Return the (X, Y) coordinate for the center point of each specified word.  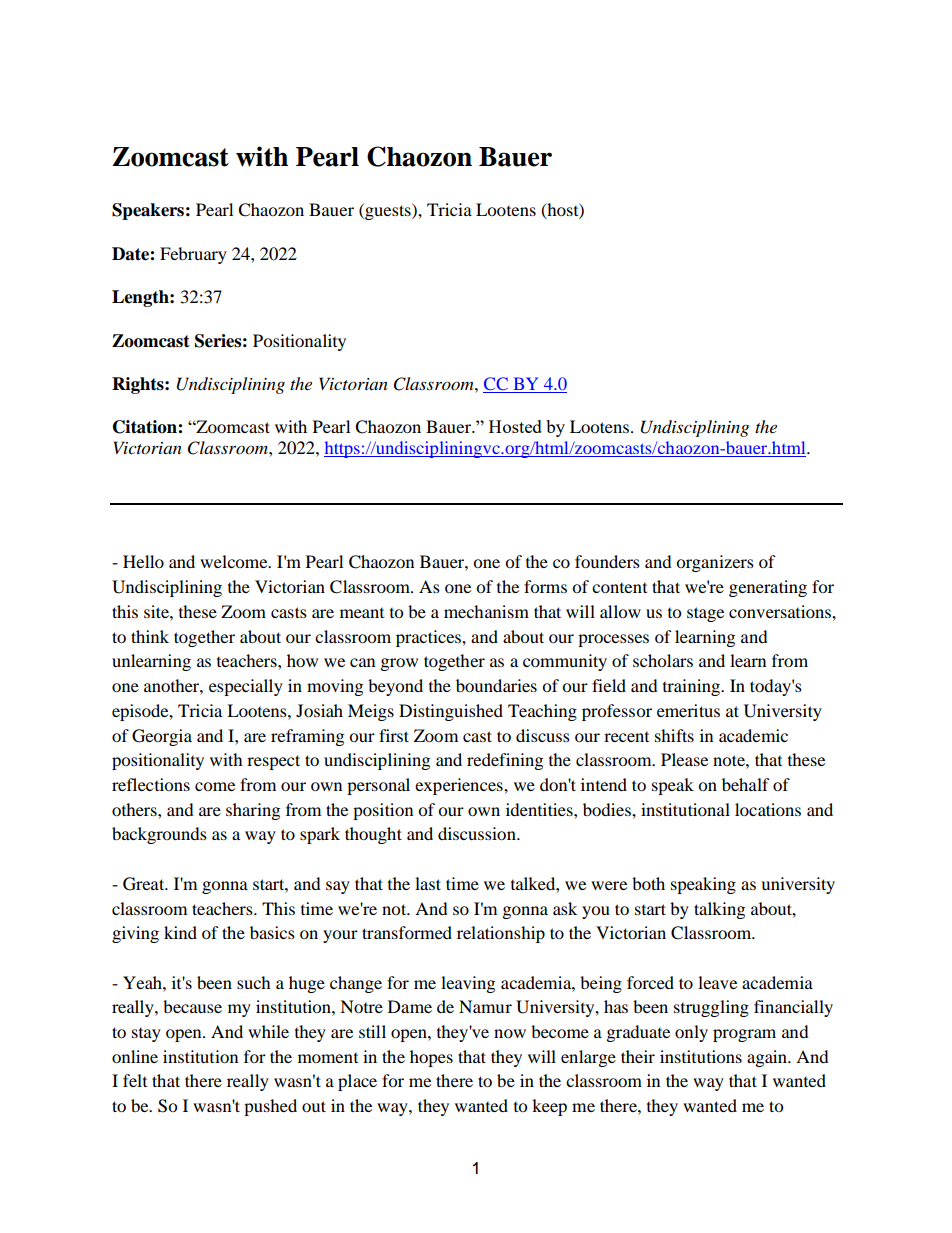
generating (768, 588)
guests (388, 211)
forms (545, 586)
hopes (431, 1058)
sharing (253, 811)
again (768, 1058)
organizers (715, 563)
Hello (143, 561)
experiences (460, 786)
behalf (746, 784)
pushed (270, 1107)
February (193, 255)
